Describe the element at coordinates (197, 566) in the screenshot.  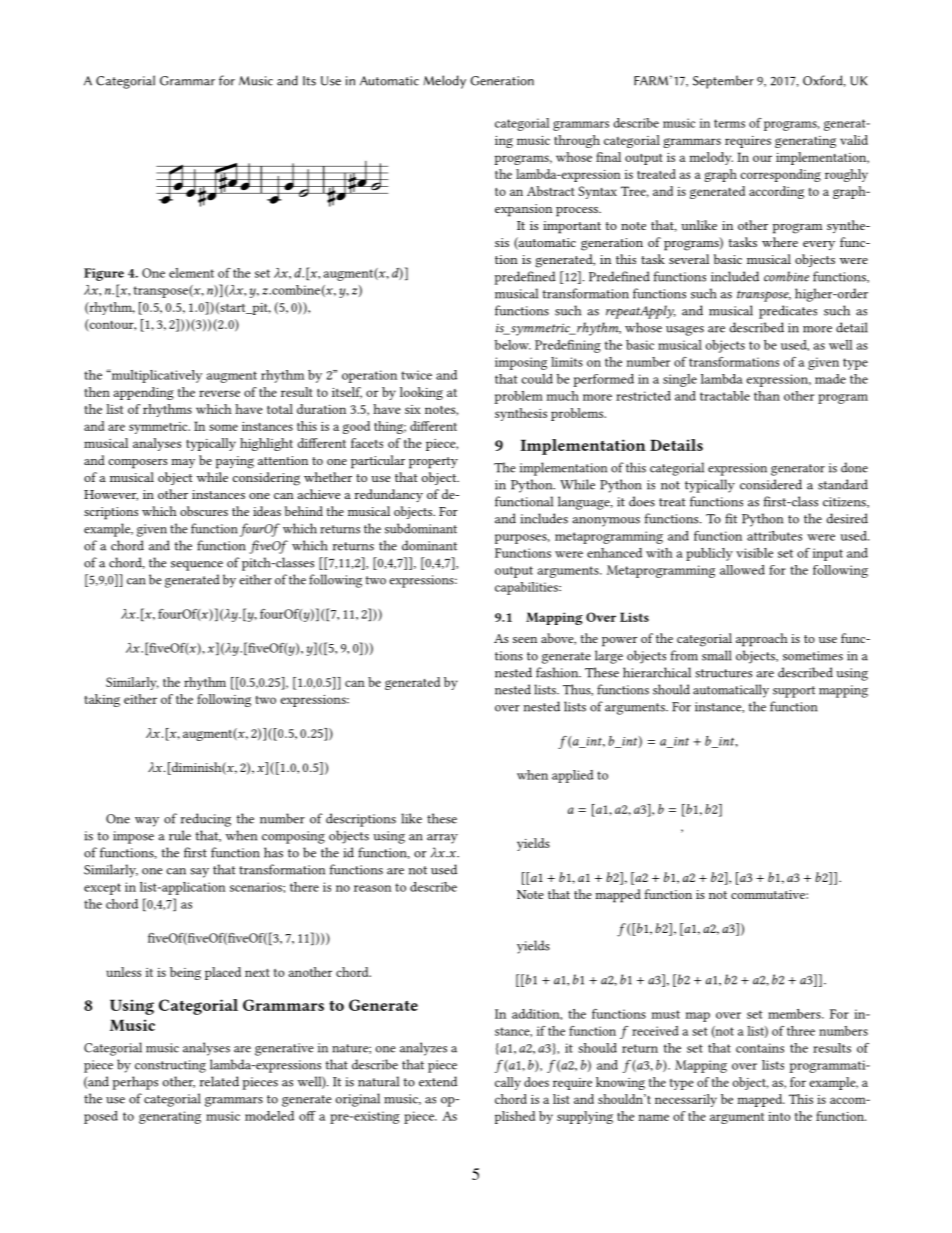
I see `sequence` at that location.
